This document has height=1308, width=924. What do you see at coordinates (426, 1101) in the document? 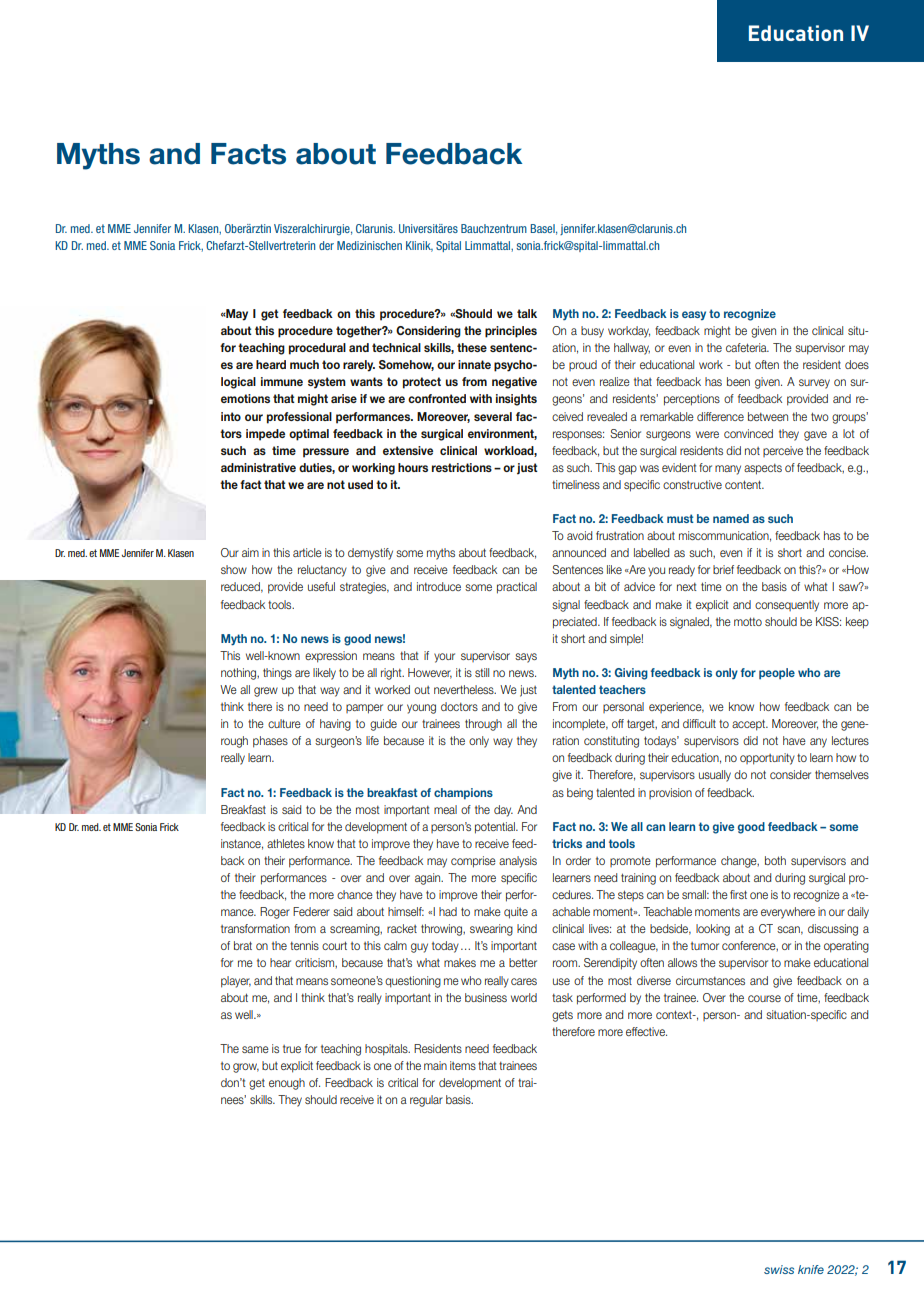
I see `regular` at bounding box center [426, 1101].
